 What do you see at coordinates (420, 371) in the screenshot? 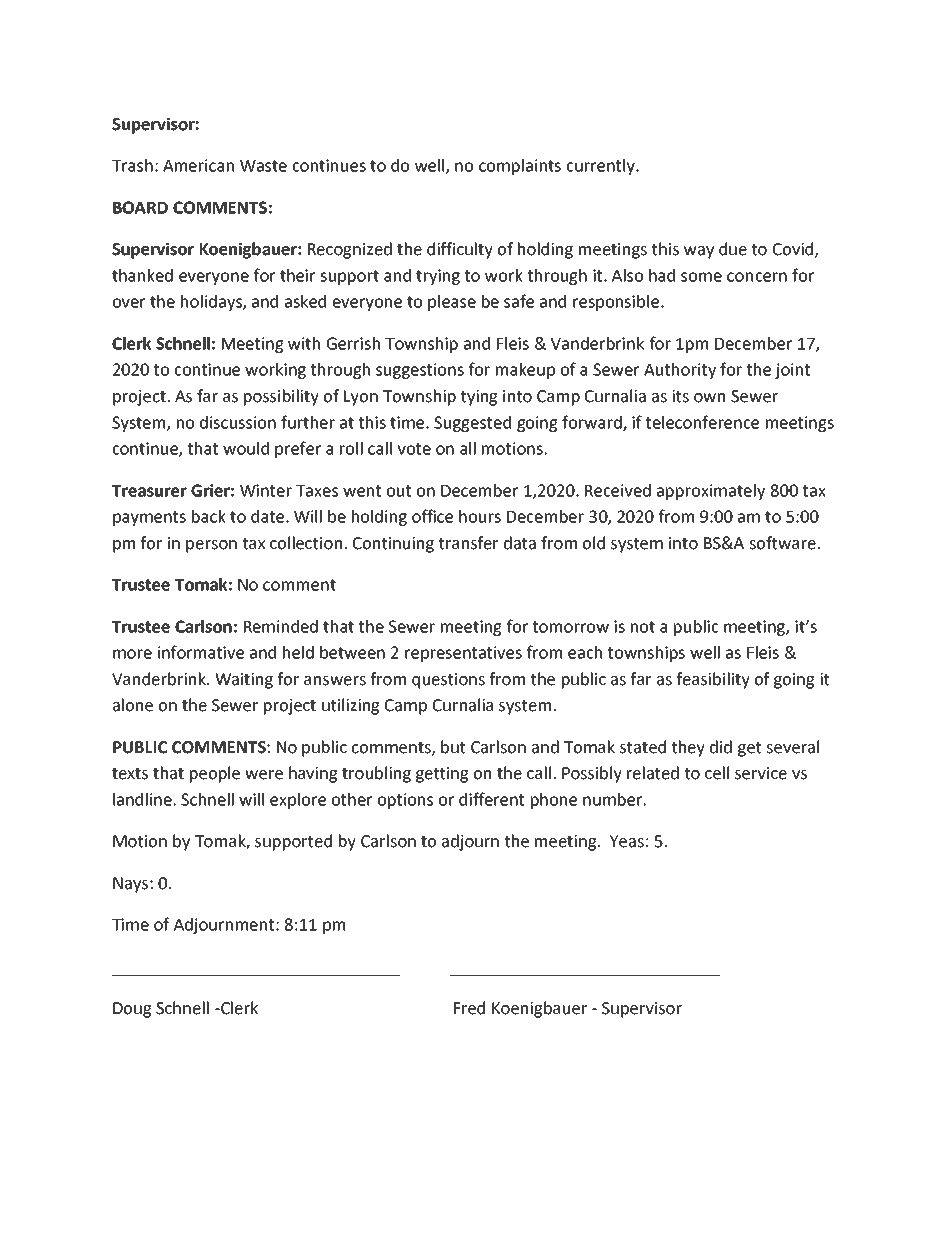
I see `suggestions` at bounding box center [420, 371].
